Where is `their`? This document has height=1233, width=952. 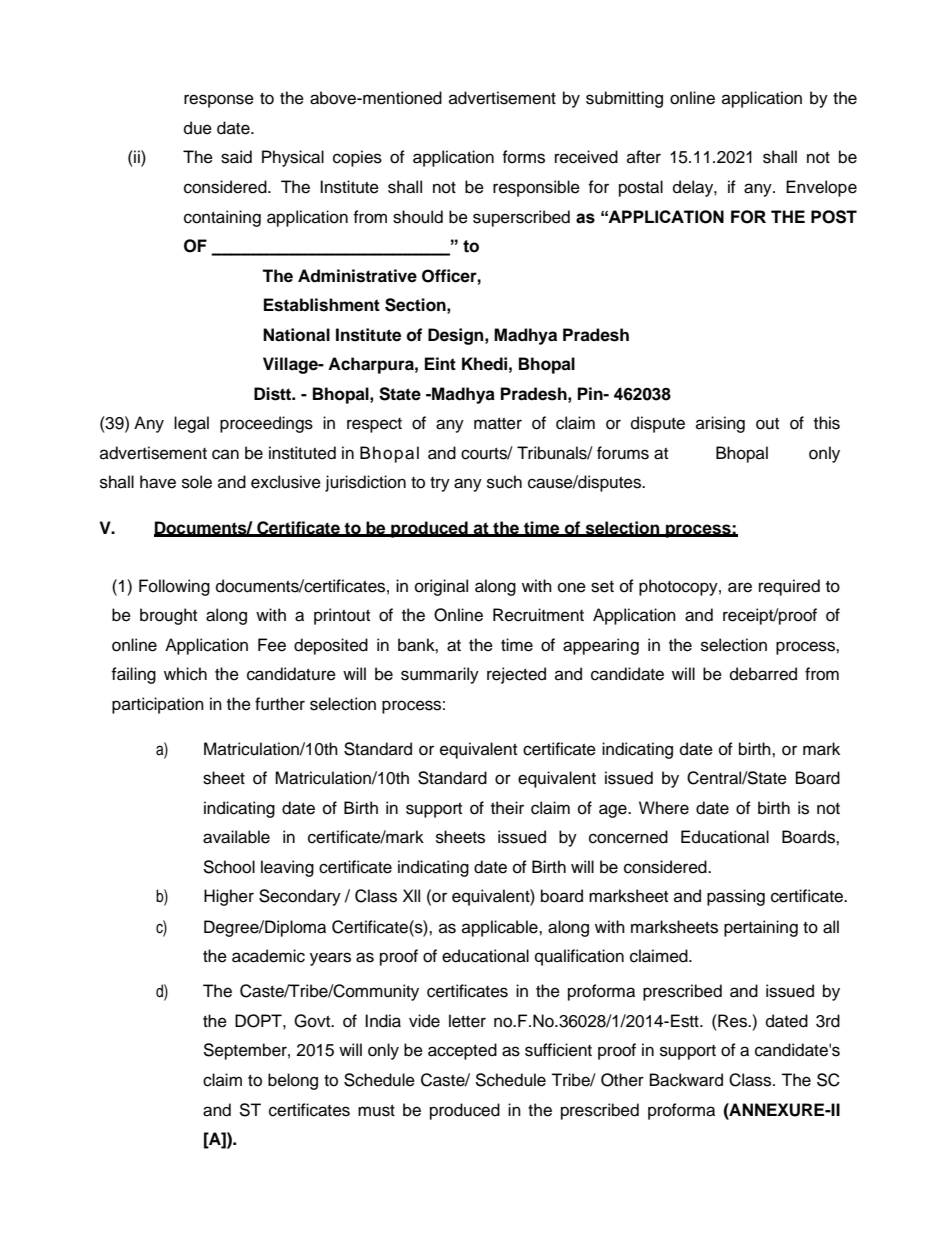 their is located at coordinates (507, 808).
